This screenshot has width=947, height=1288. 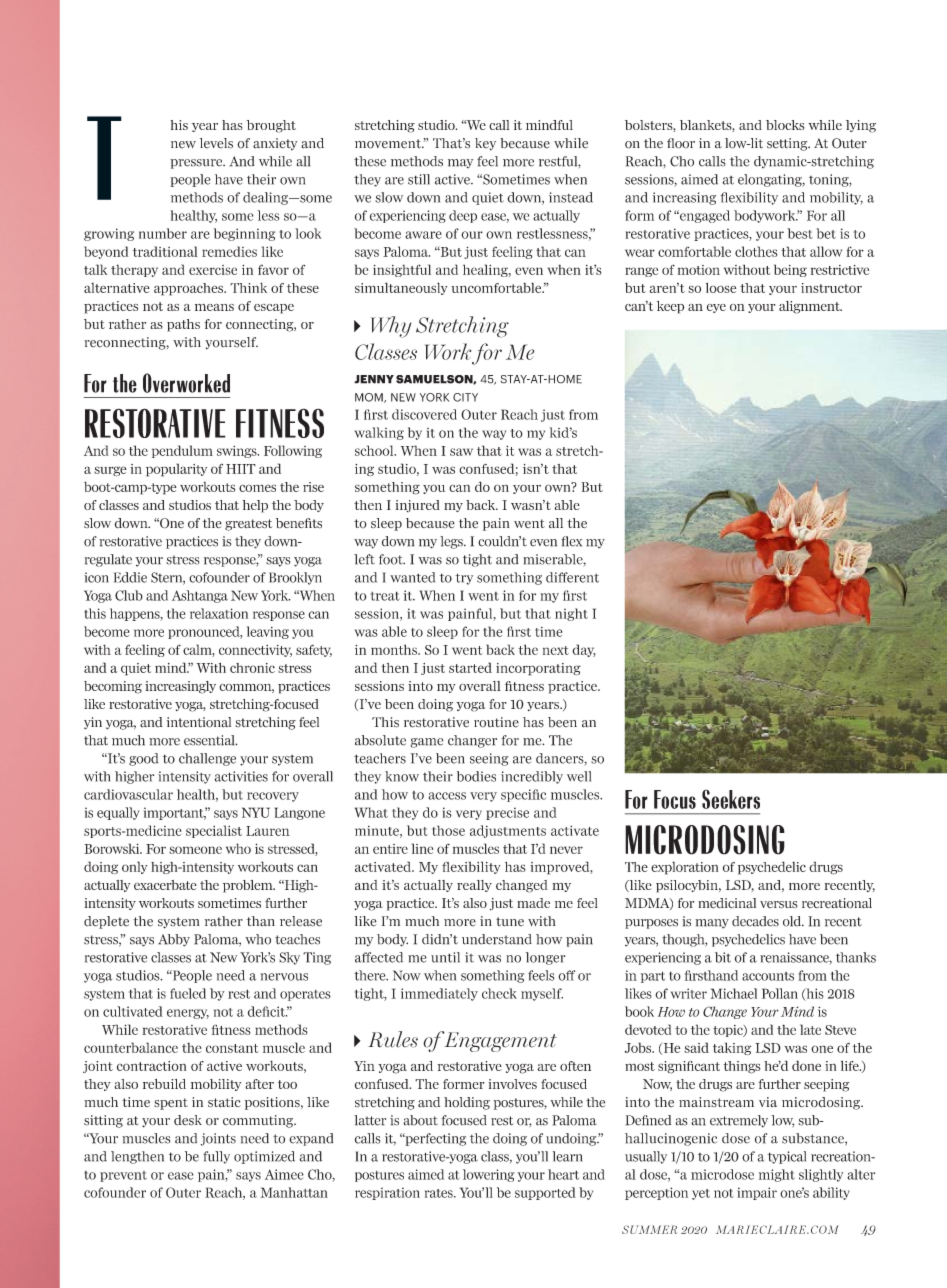 What do you see at coordinates (780, 993) in the screenshot?
I see `Pollan` at bounding box center [780, 993].
